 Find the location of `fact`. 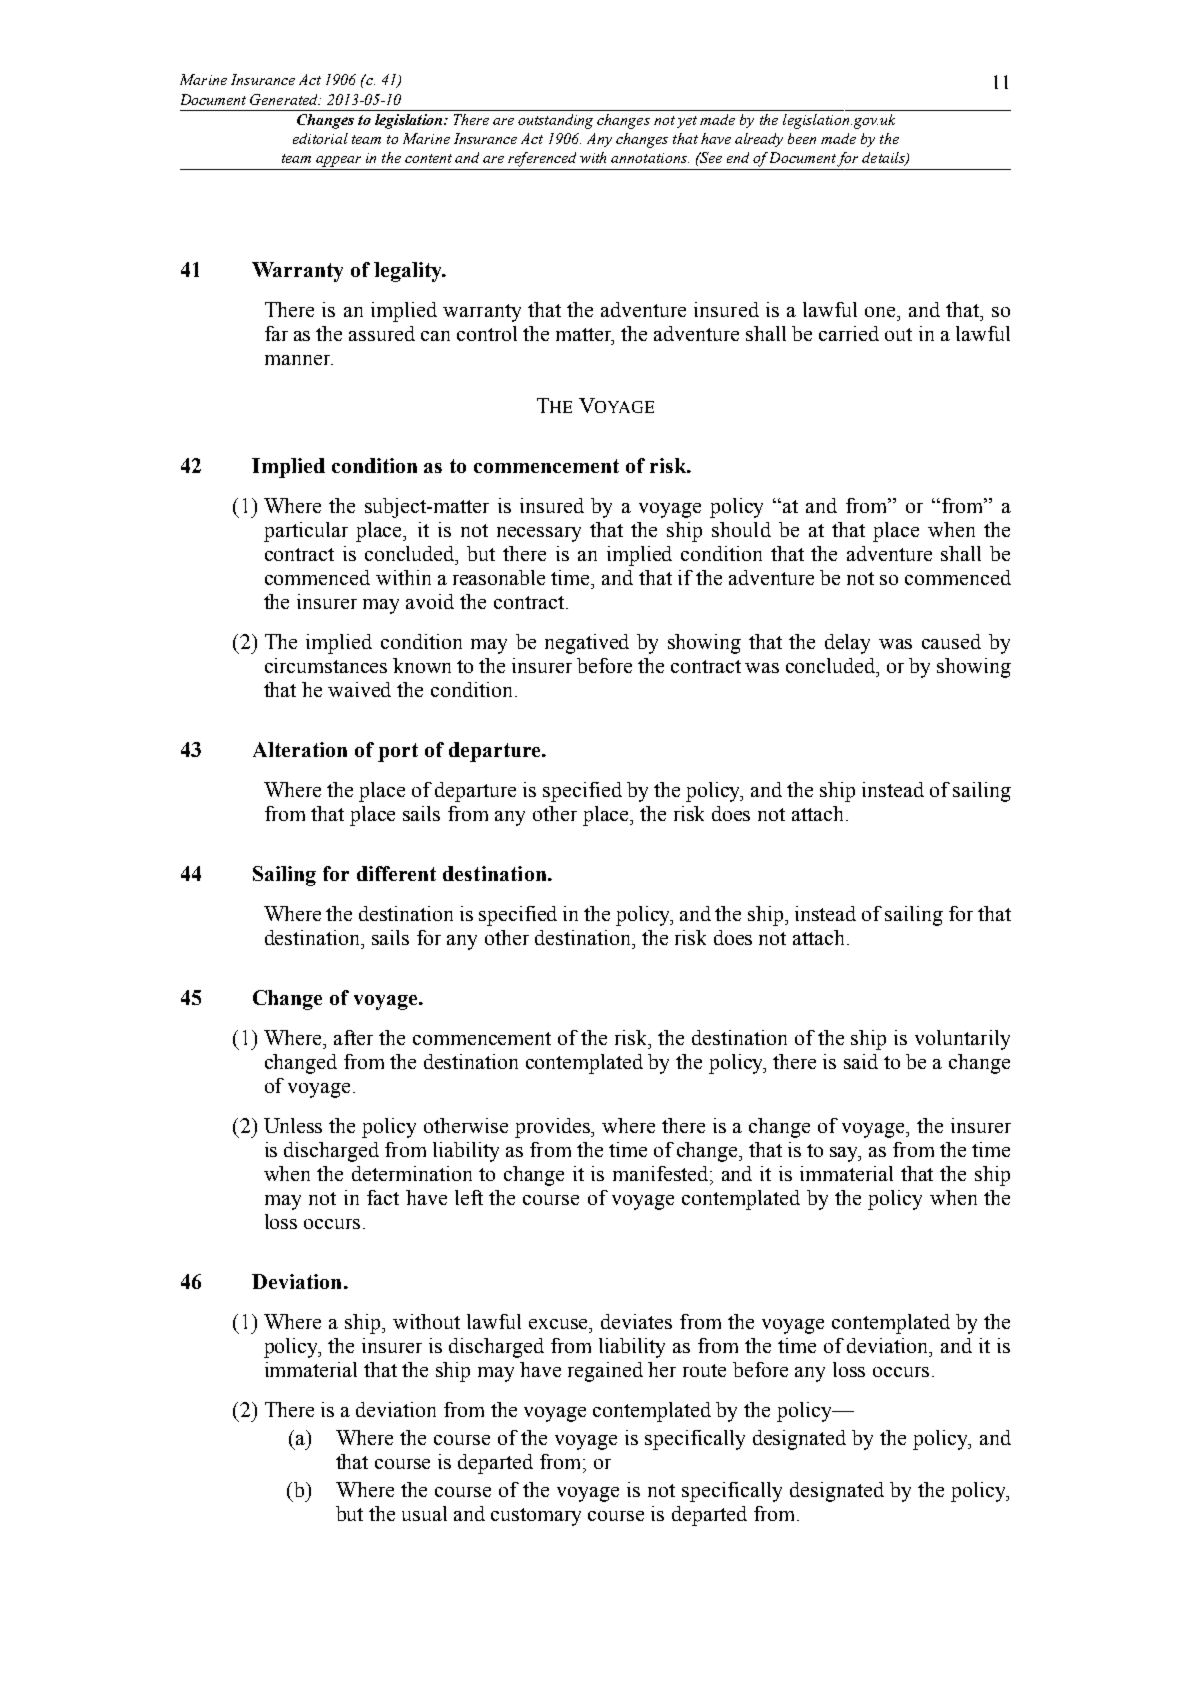

fact is located at coordinates (383, 1197).
